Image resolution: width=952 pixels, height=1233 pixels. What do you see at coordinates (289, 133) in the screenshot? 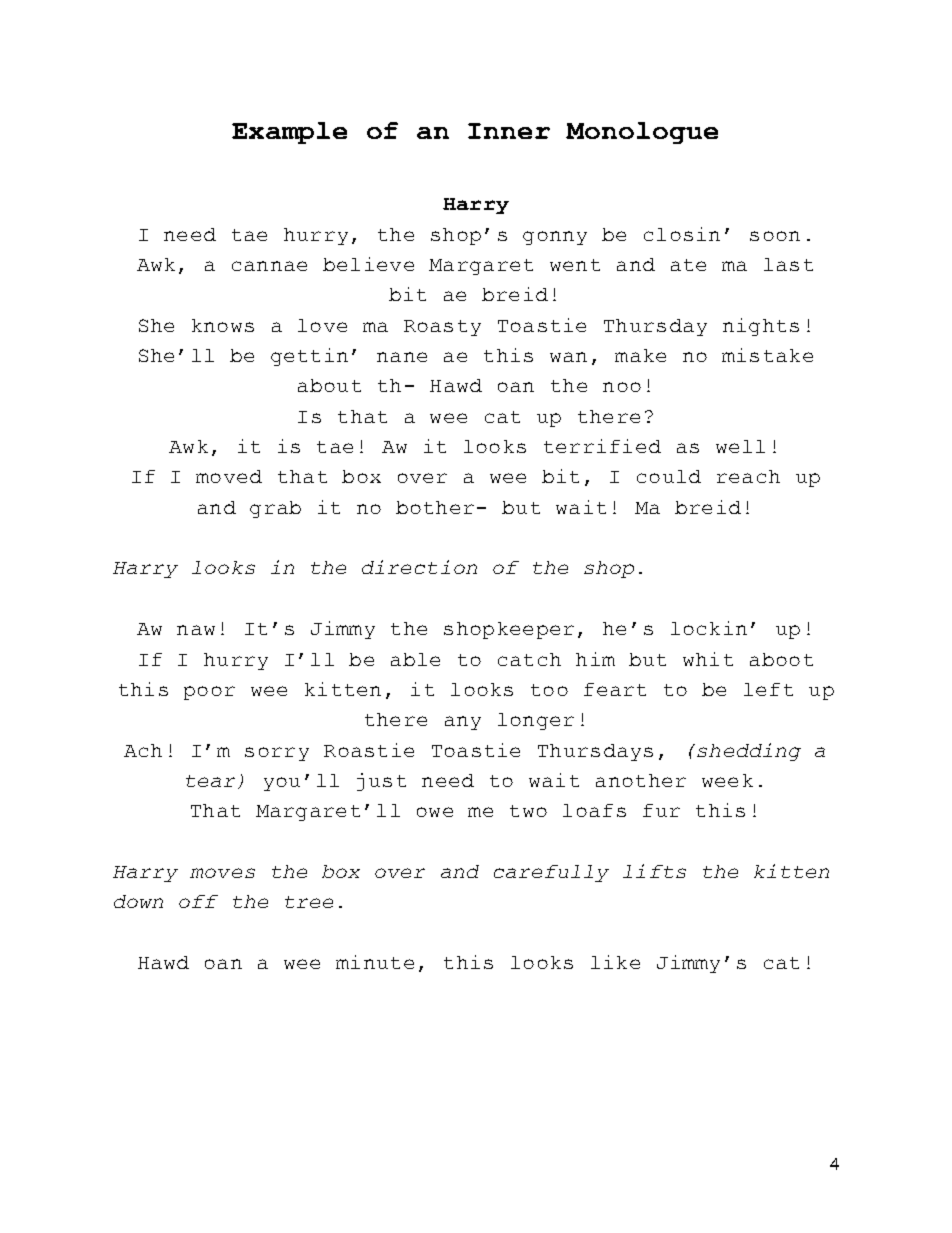
I see `Example` at bounding box center [289, 133].
